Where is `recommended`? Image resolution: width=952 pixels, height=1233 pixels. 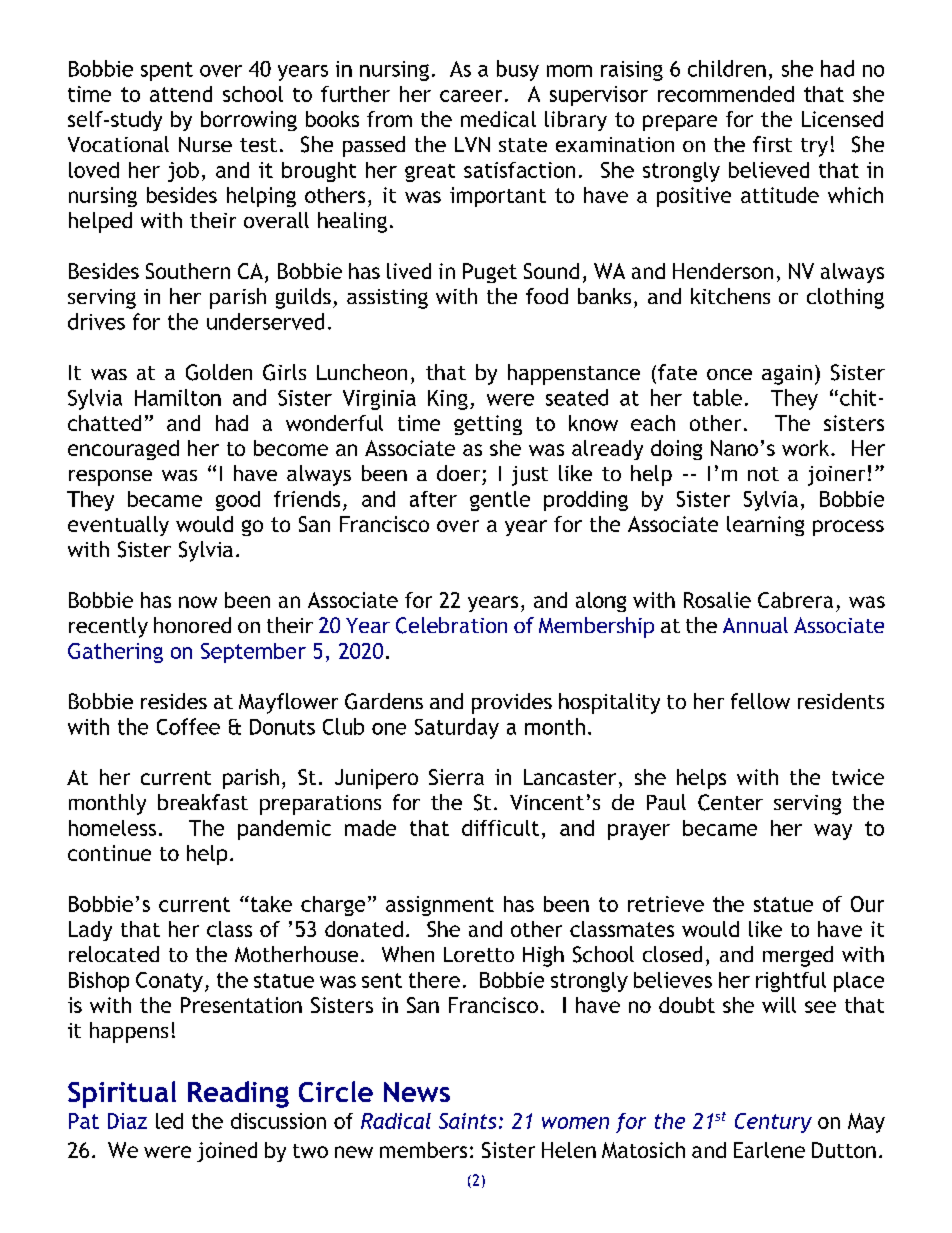
recommended is located at coordinates (726, 94).
